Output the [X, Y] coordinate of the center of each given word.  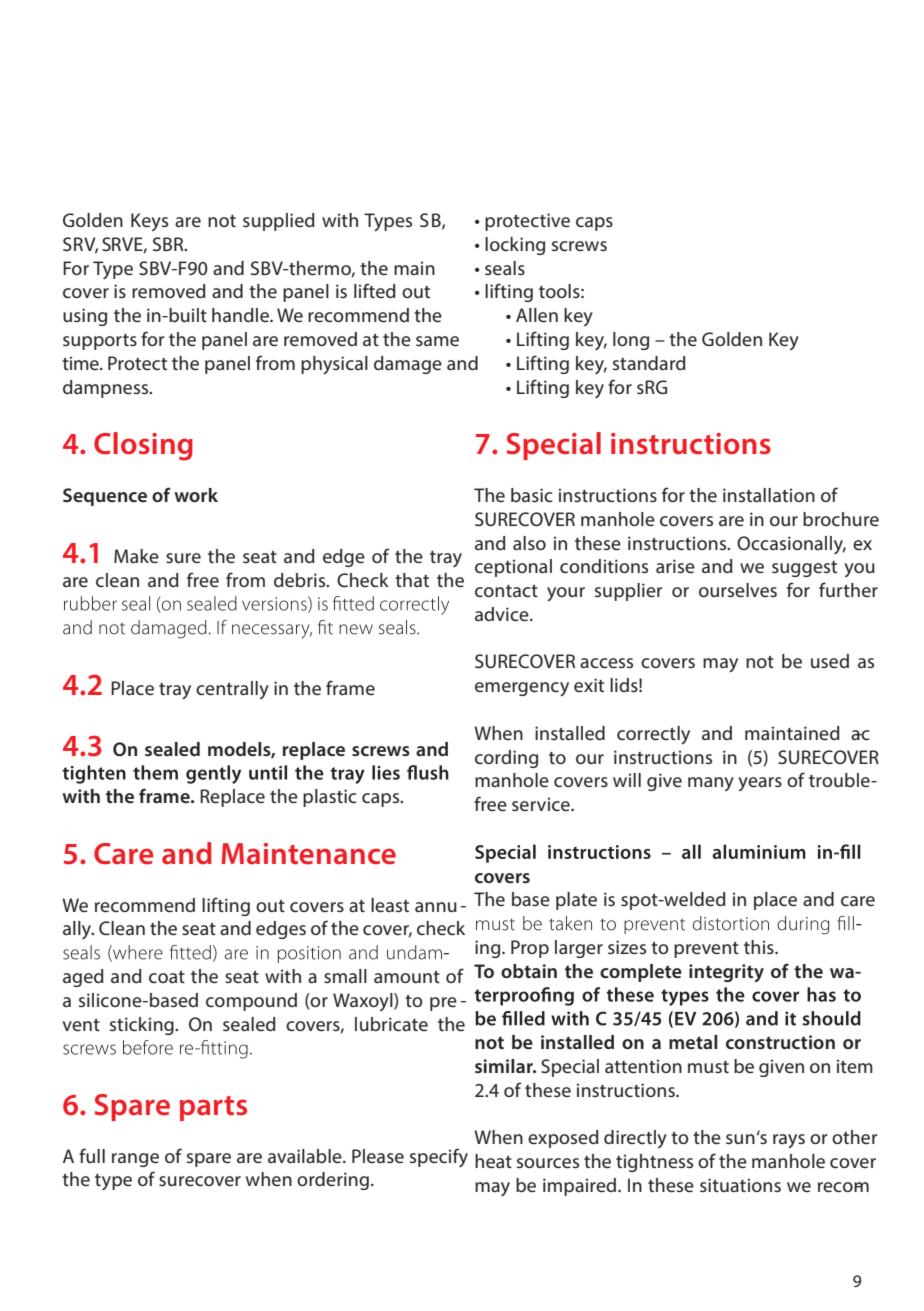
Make [136, 556]
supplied [279, 222]
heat [493, 1161]
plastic [330, 798]
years [760, 784]
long [631, 341]
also [529, 543]
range [135, 1160]
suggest [804, 569]
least [390, 905]
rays [789, 1141]
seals [505, 268]
